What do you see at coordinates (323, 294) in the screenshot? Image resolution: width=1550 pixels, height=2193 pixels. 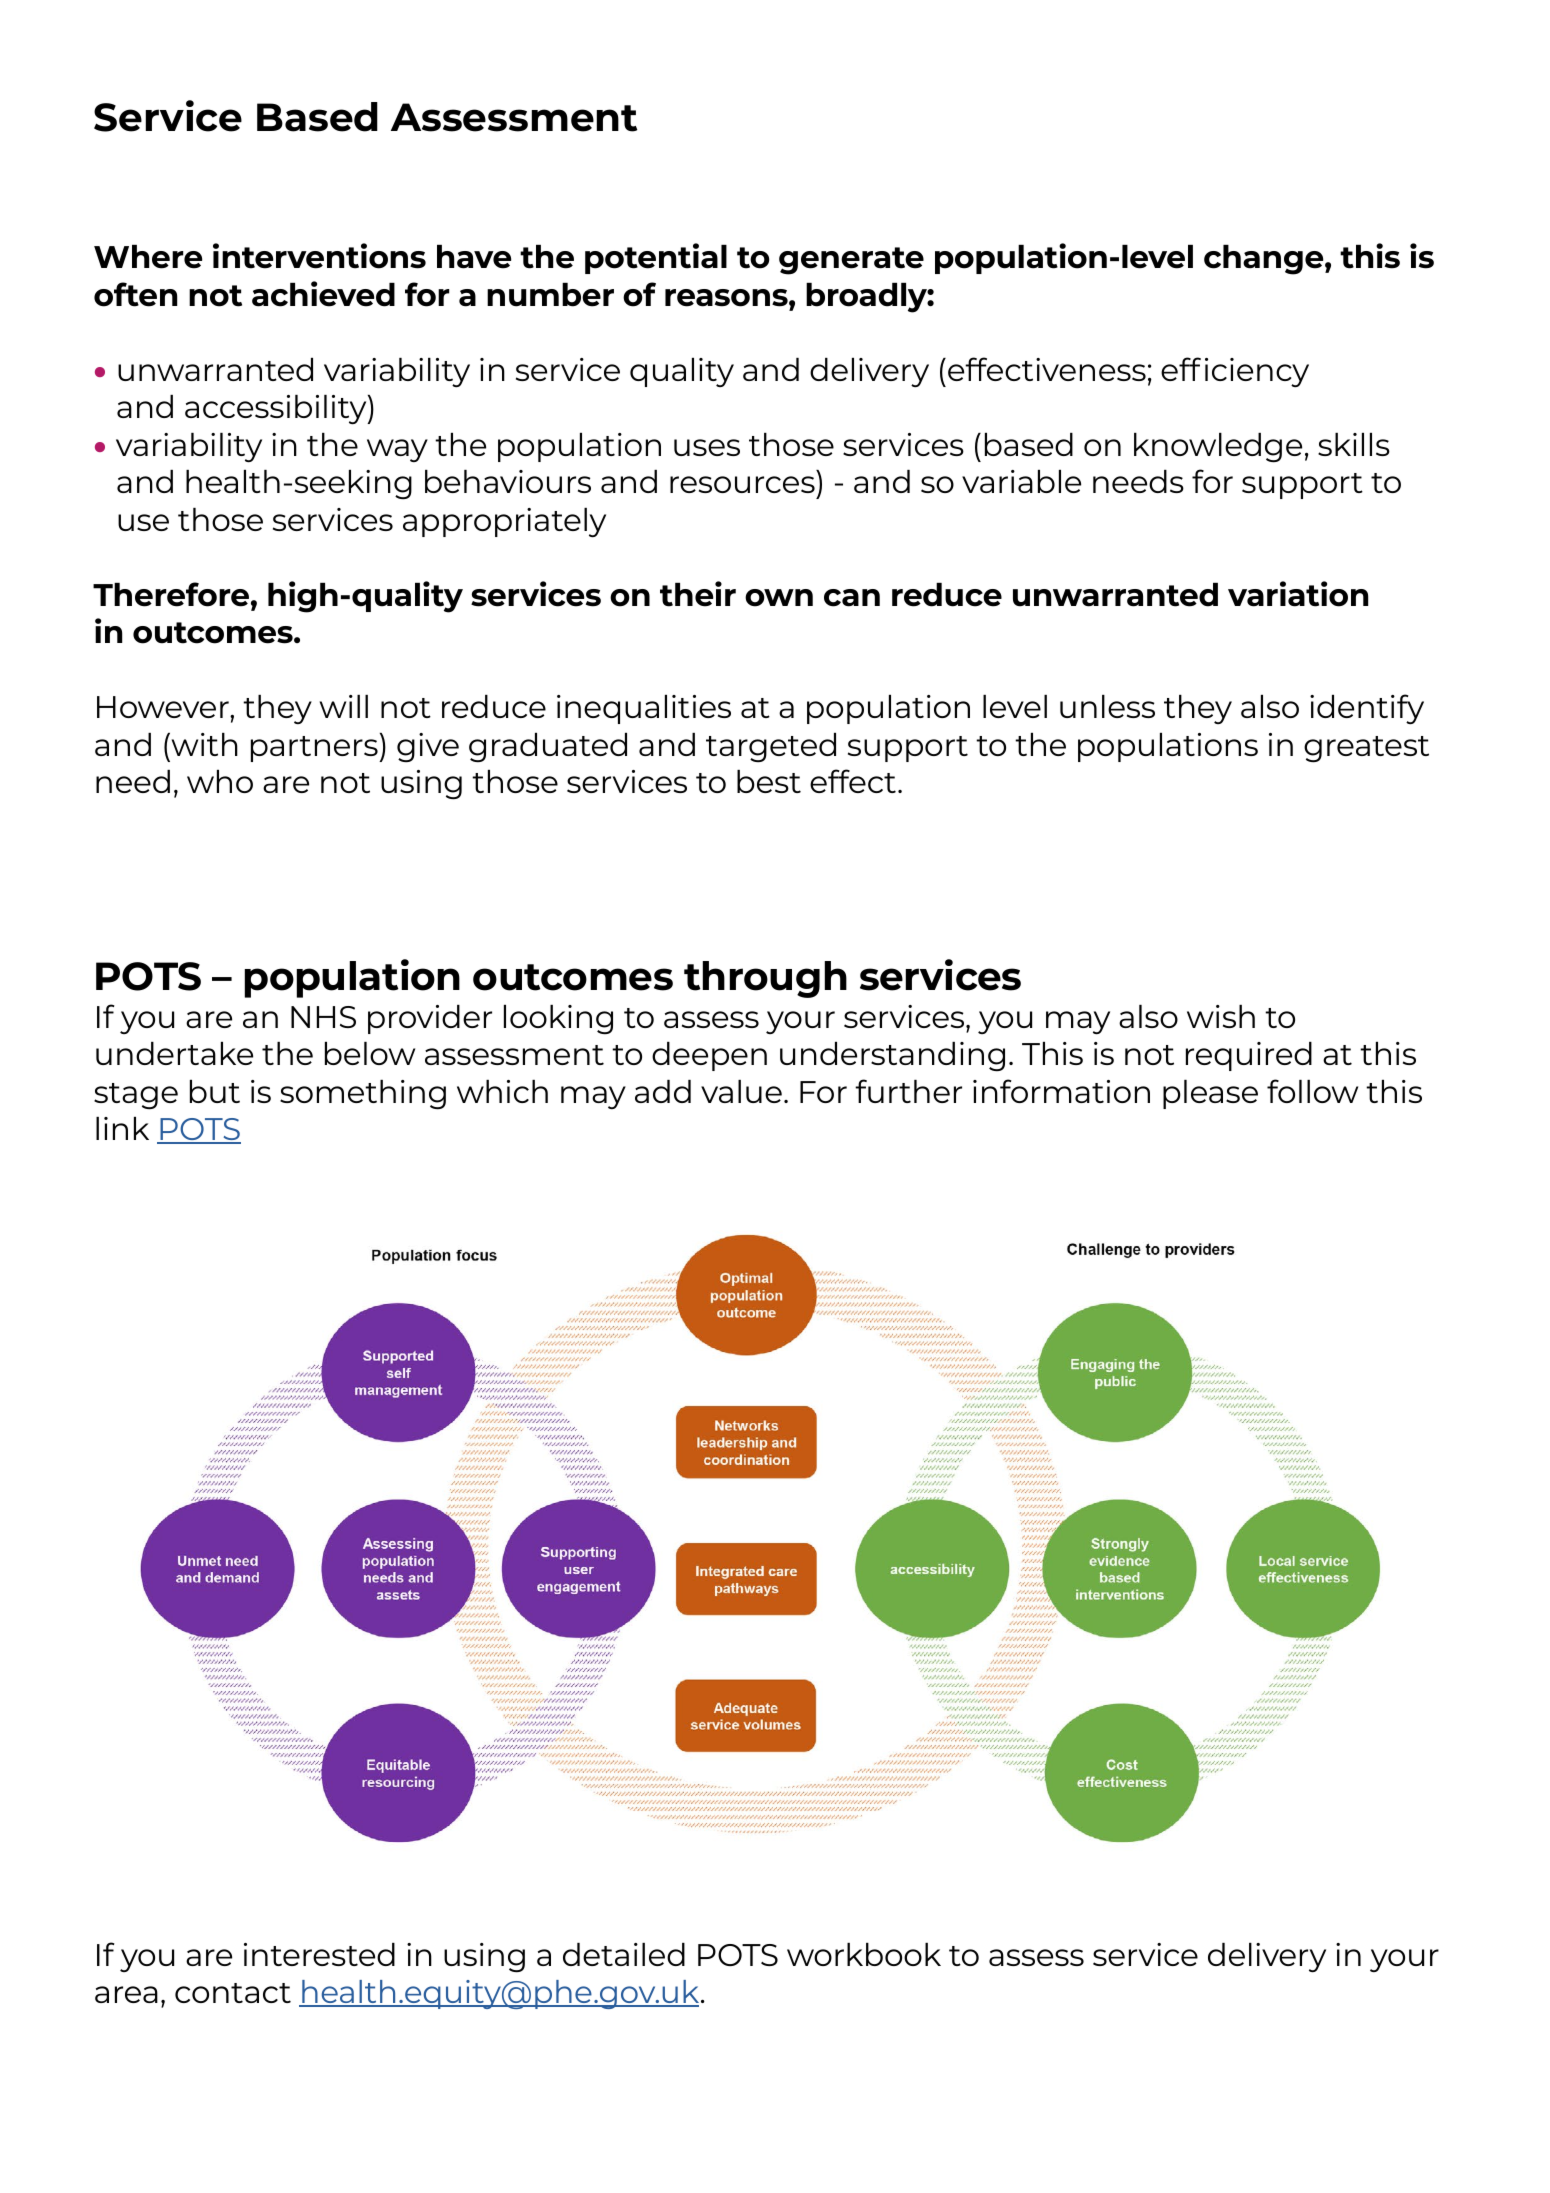 I see `achieved` at bounding box center [323, 294].
